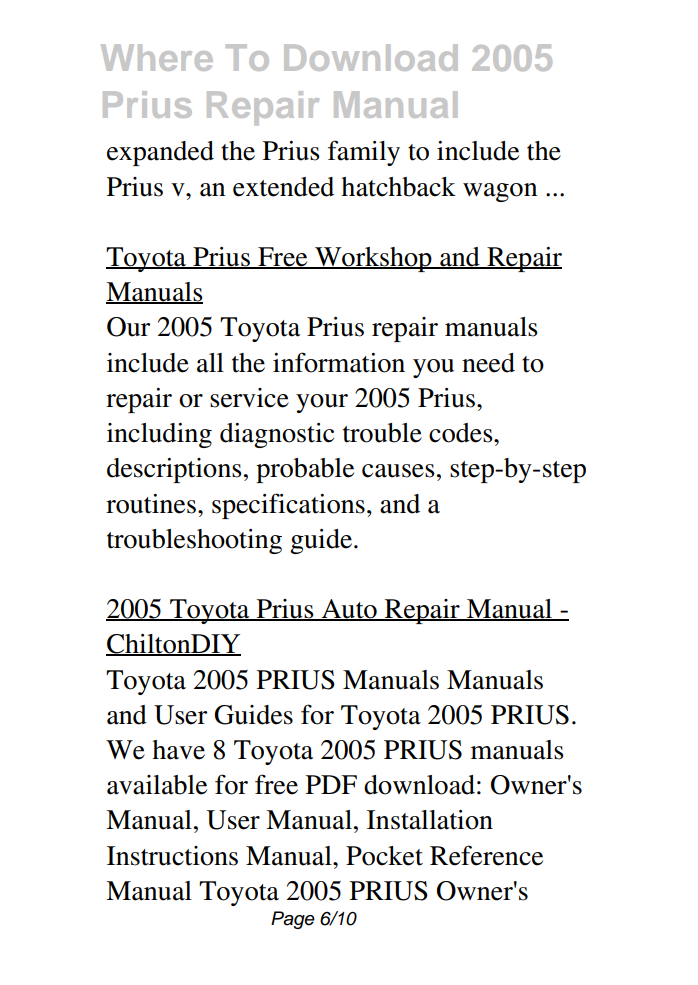  Describe the element at coordinates (249, 398) in the screenshot. I see `service` at that location.
